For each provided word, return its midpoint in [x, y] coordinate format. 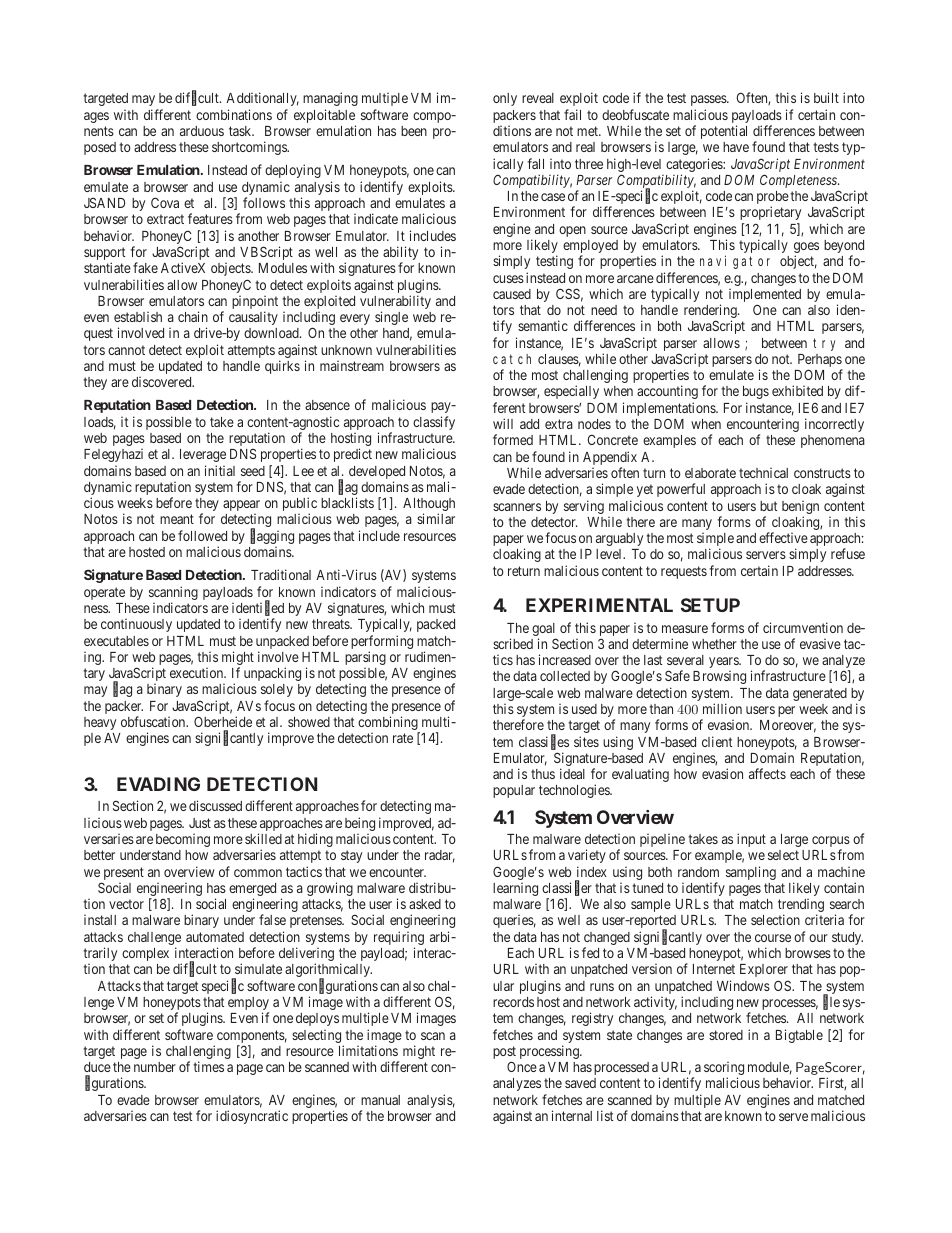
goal [544, 631]
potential [724, 132]
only [505, 99]
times [208, 1066]
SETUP [710, 605]
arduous [202, 131]
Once [522, 1066]
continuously [136, 625]
